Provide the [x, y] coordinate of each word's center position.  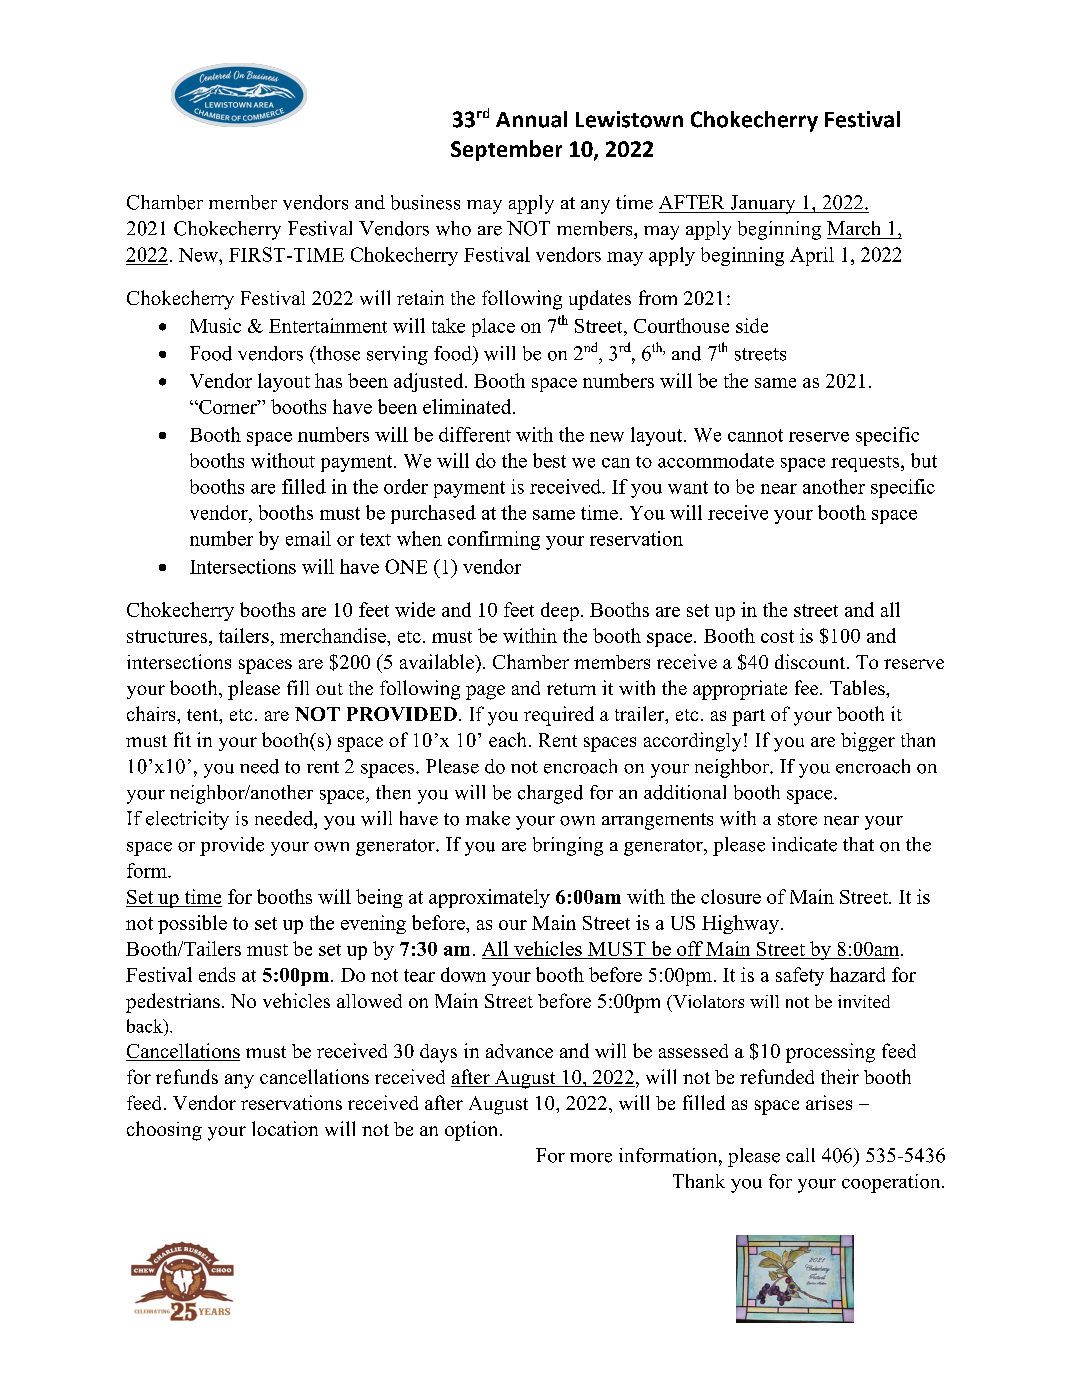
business [425, 202]
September [506, 150]
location [285, 1128]
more [591, 1158]
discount [811, 661]
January [763, 204]
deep [560, 611]
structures [167, 636]
